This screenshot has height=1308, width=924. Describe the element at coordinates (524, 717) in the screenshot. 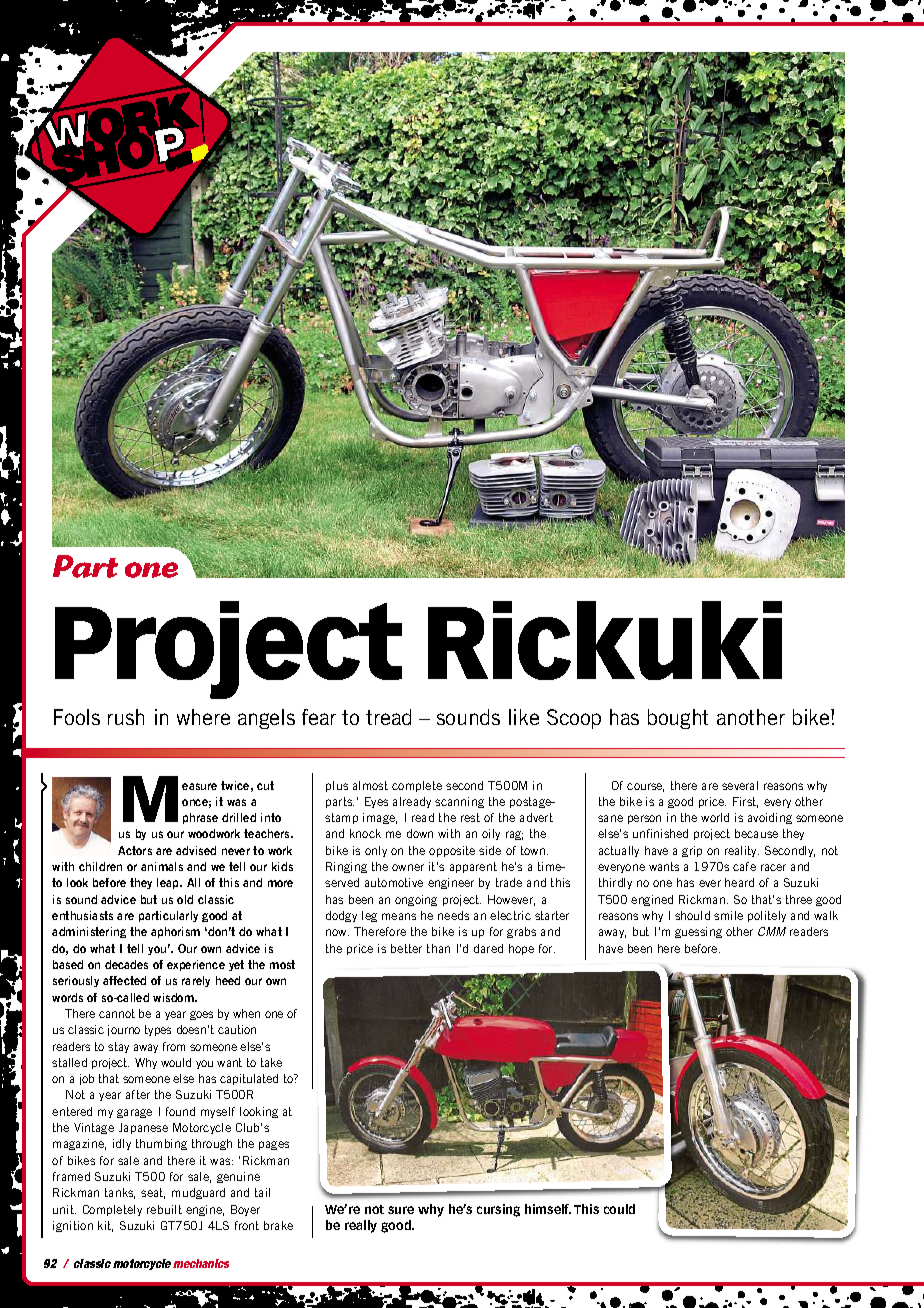

I see `like` at that location.
